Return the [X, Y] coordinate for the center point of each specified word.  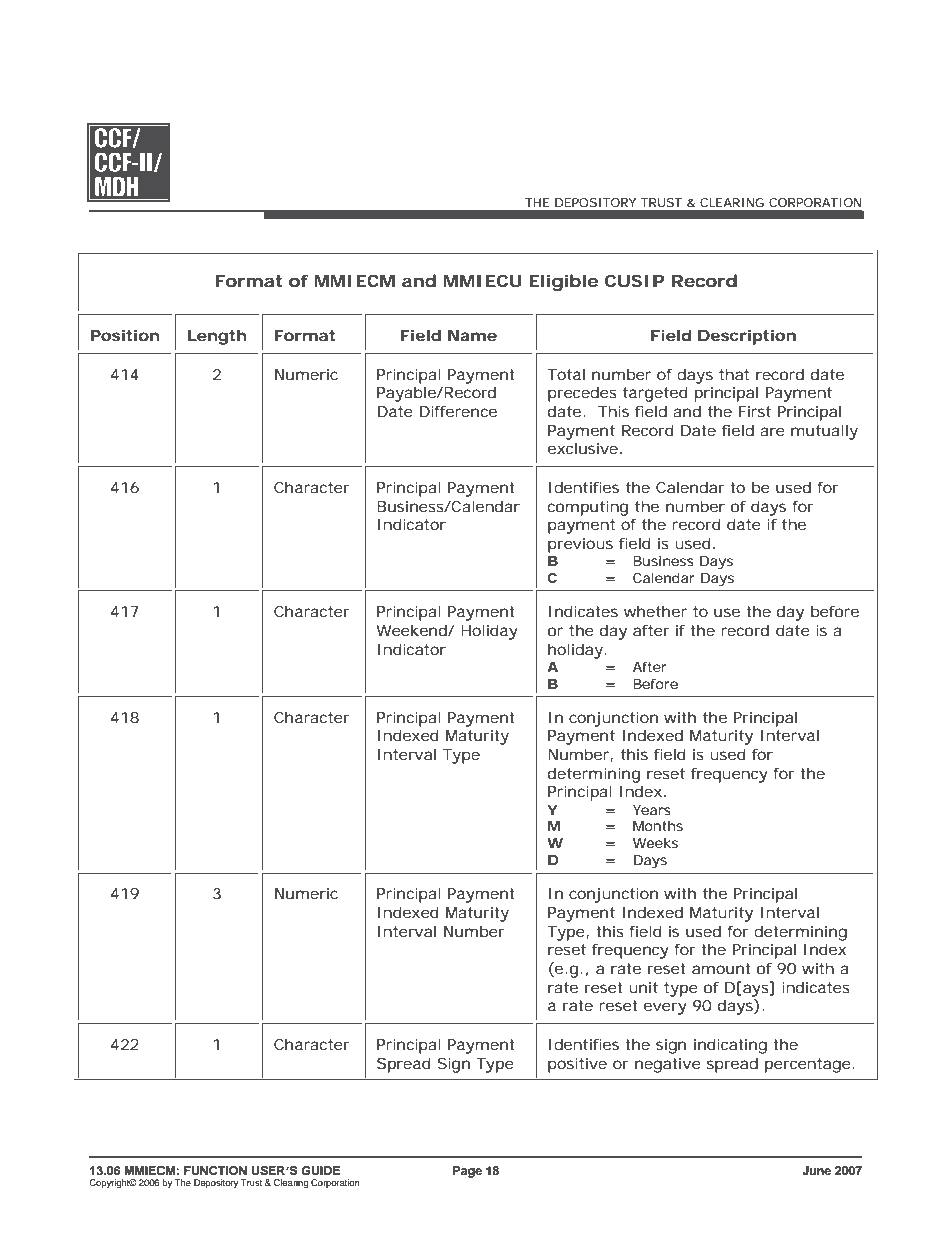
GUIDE [320, 1171]
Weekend [411, 630]
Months [658, 826]
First [755, 411]
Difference [458, 411]
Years [652, 810]
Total [566, 374]
